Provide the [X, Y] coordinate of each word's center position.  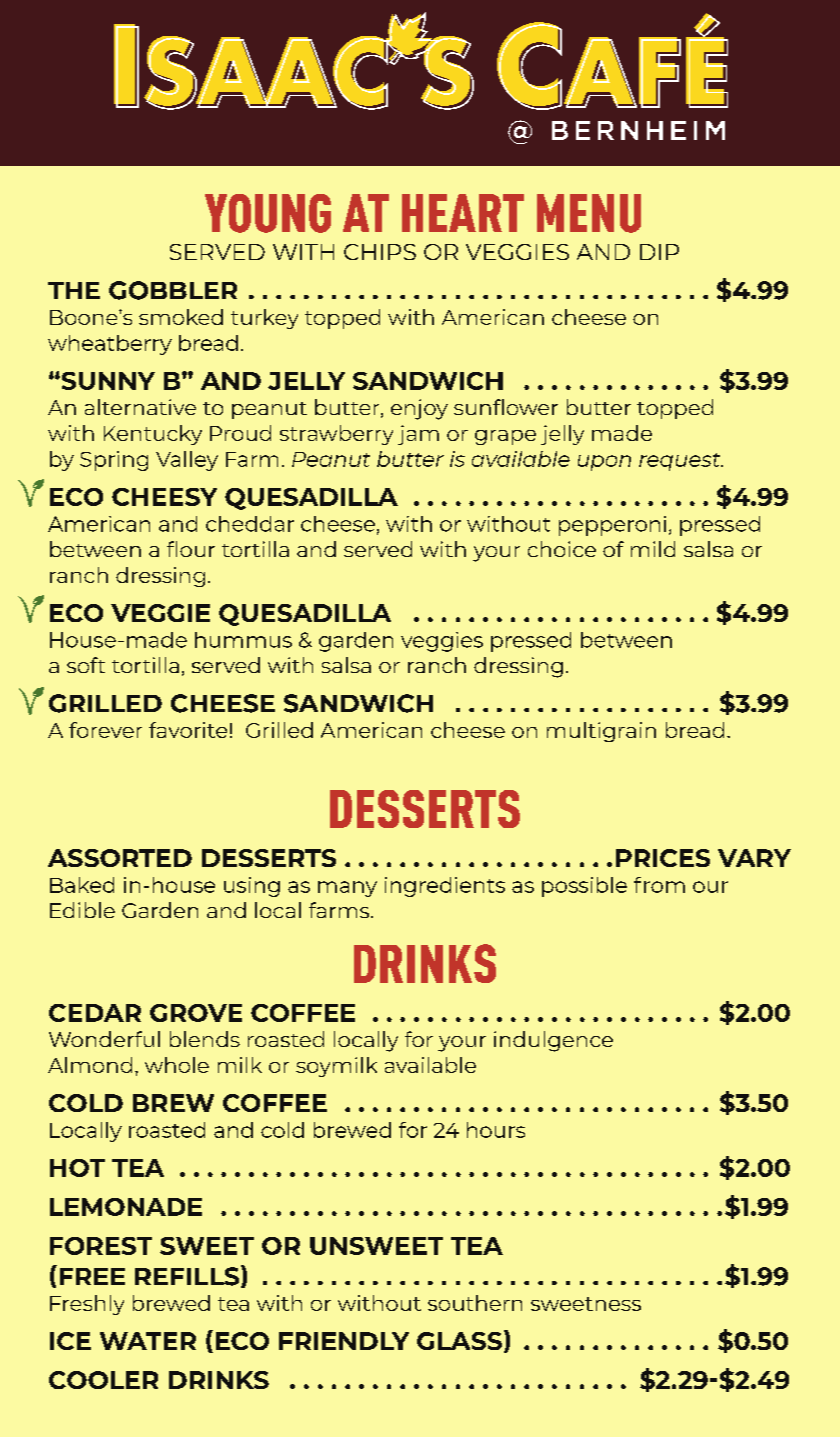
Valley [187, 461]
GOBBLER [173, 290]
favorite [188, 730]
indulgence [553, 1041]
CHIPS [380, 252]
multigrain [601, 732]
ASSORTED [120, 858]
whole [177, 1065]
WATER [148, 1341]
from [659, 885]
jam [418, 435]
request [681, 462]
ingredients [445, 887]
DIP [659, 252]
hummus [243, 640]
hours [496, 1130]
